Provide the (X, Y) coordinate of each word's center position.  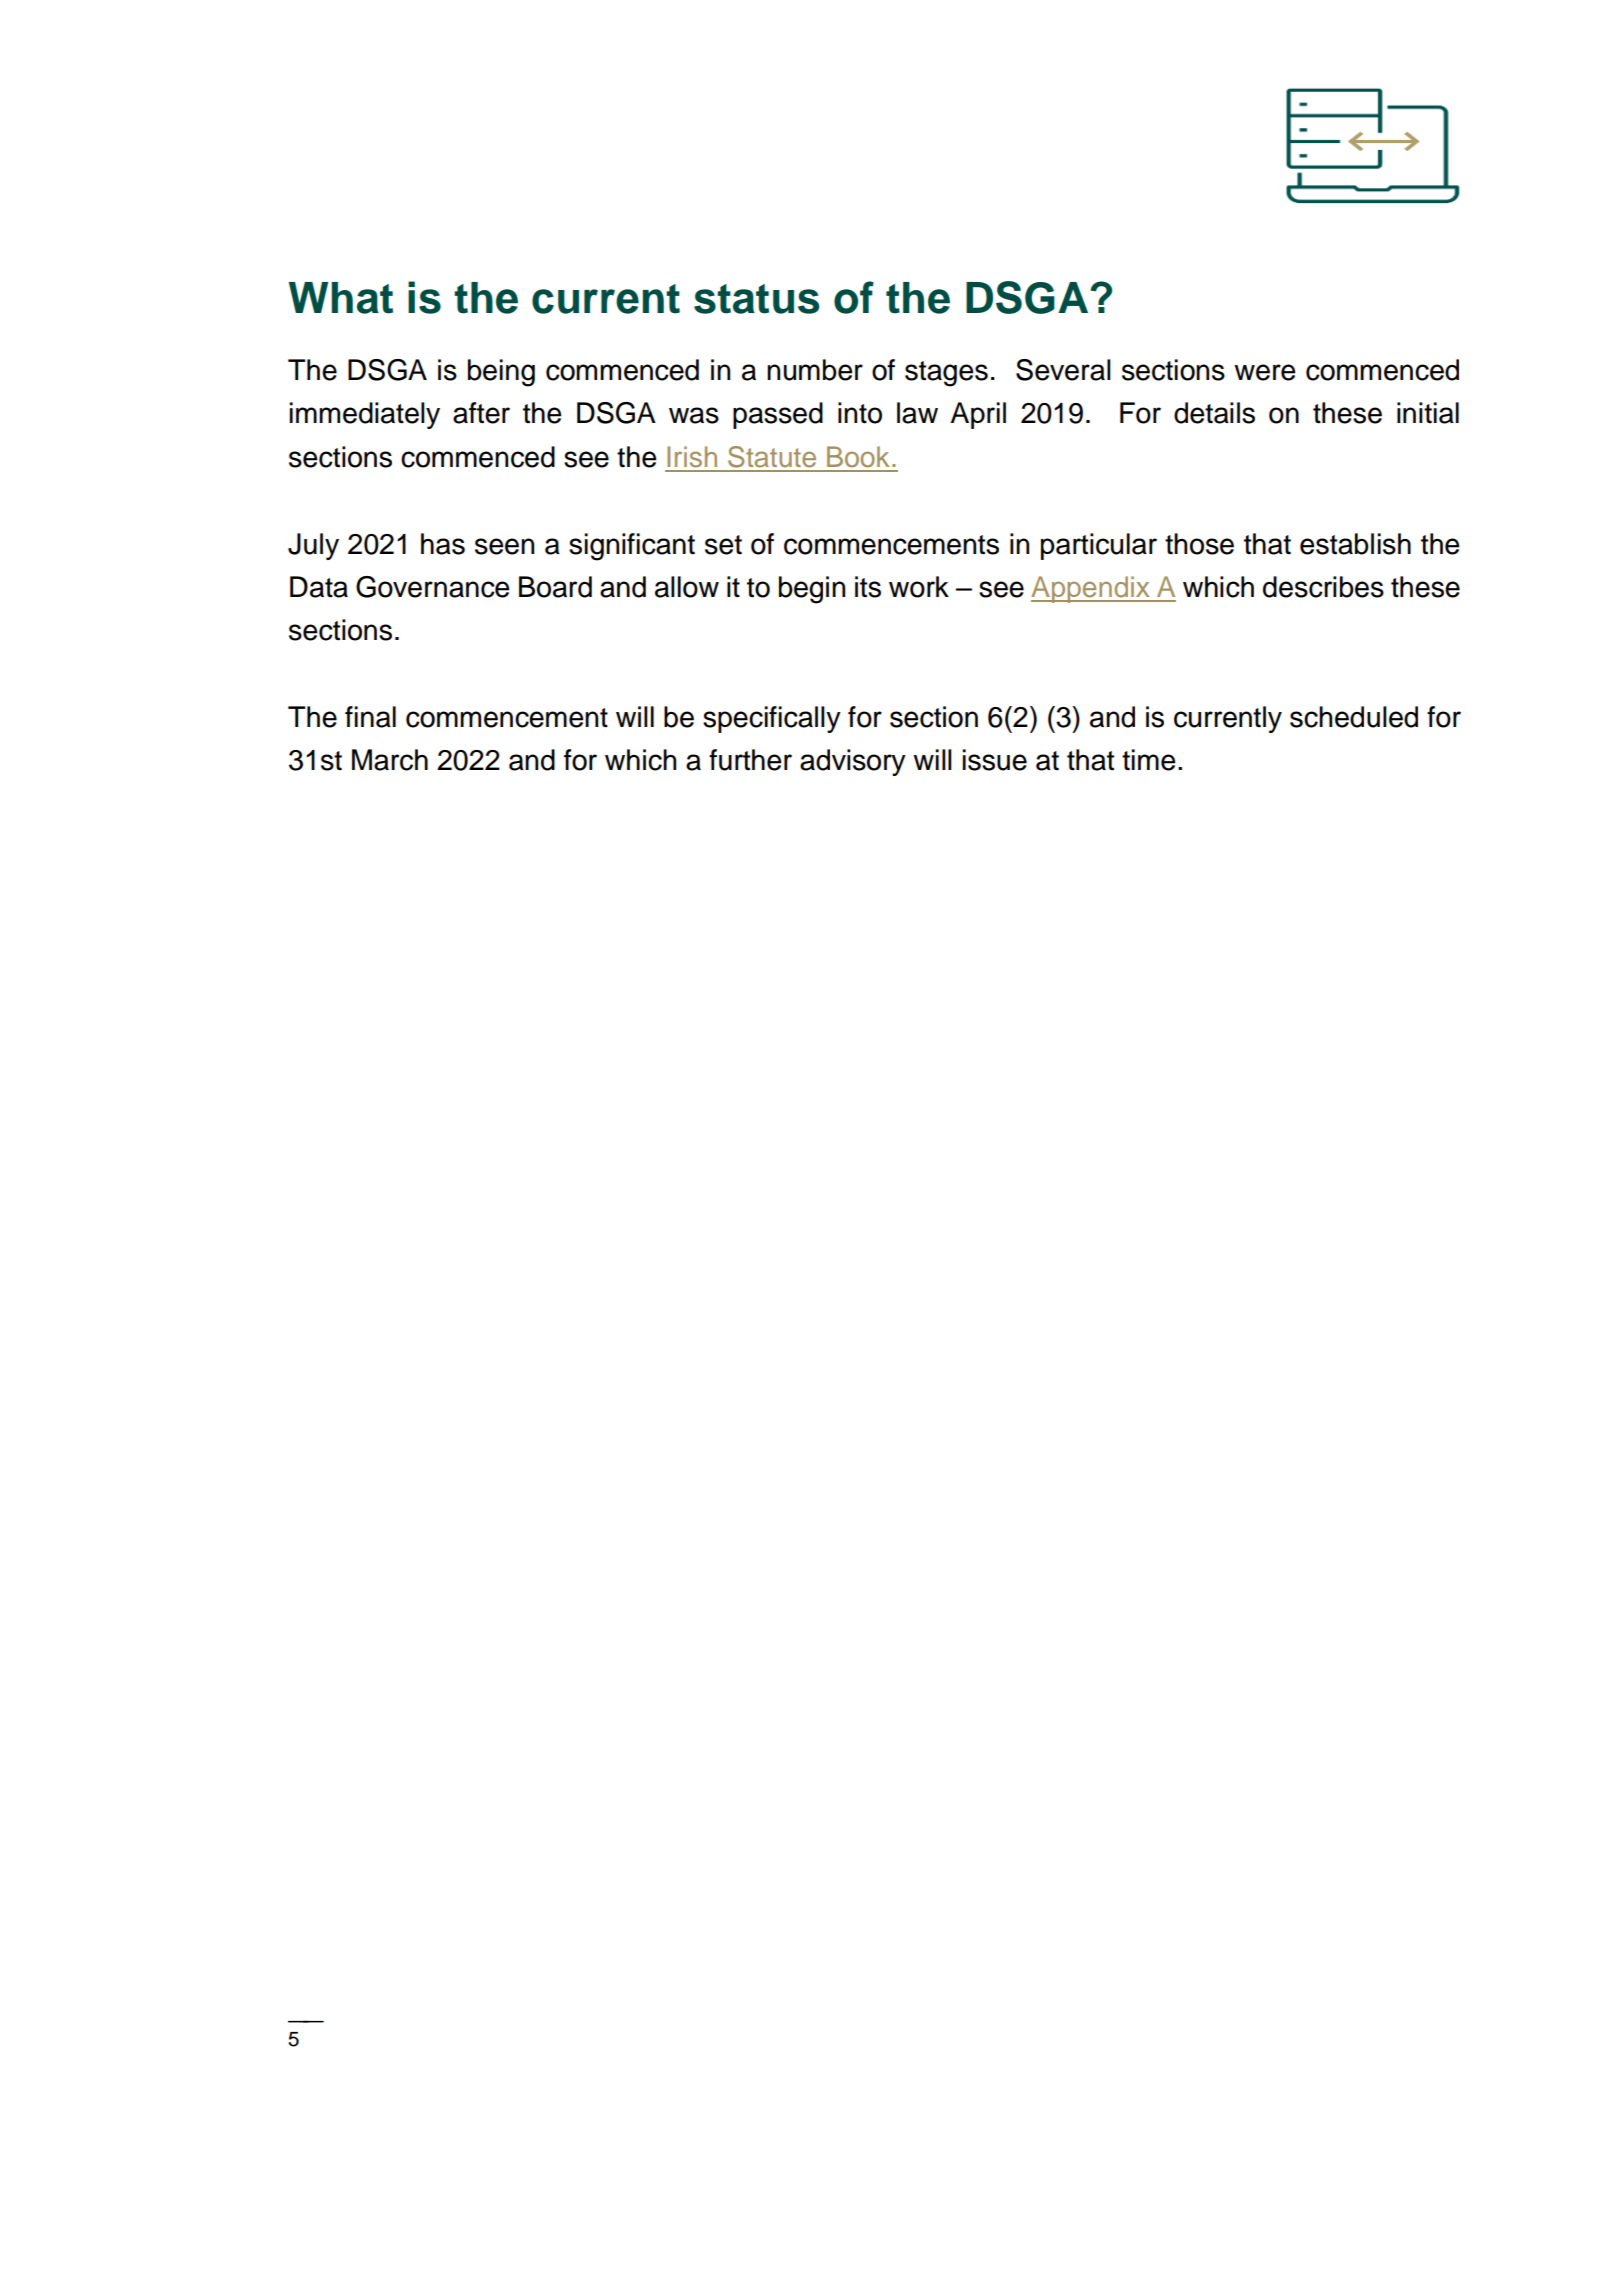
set (723, 545)
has (443, 544)
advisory (853, 762)
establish (1355, 544)
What (341, 298)
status (757, 299)
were (1265, 372)
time (1149, 760)
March (390, 760)
